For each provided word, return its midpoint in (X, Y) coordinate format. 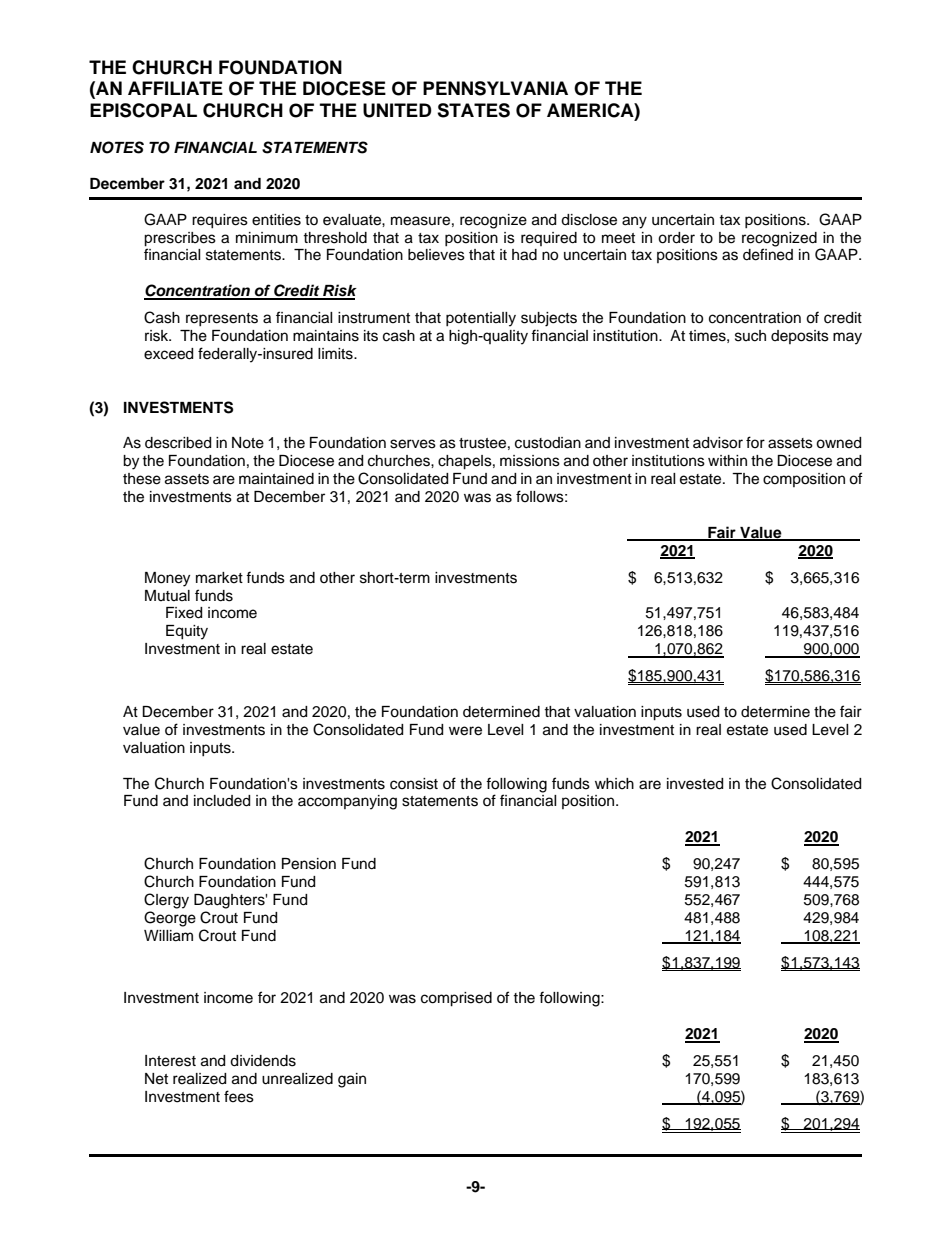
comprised (456, 999)
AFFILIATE (175, 88)
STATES (473, 110)
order (676, 238)
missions (530, 461)
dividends (263, 1061)
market (219, 578)
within (727, 460)
